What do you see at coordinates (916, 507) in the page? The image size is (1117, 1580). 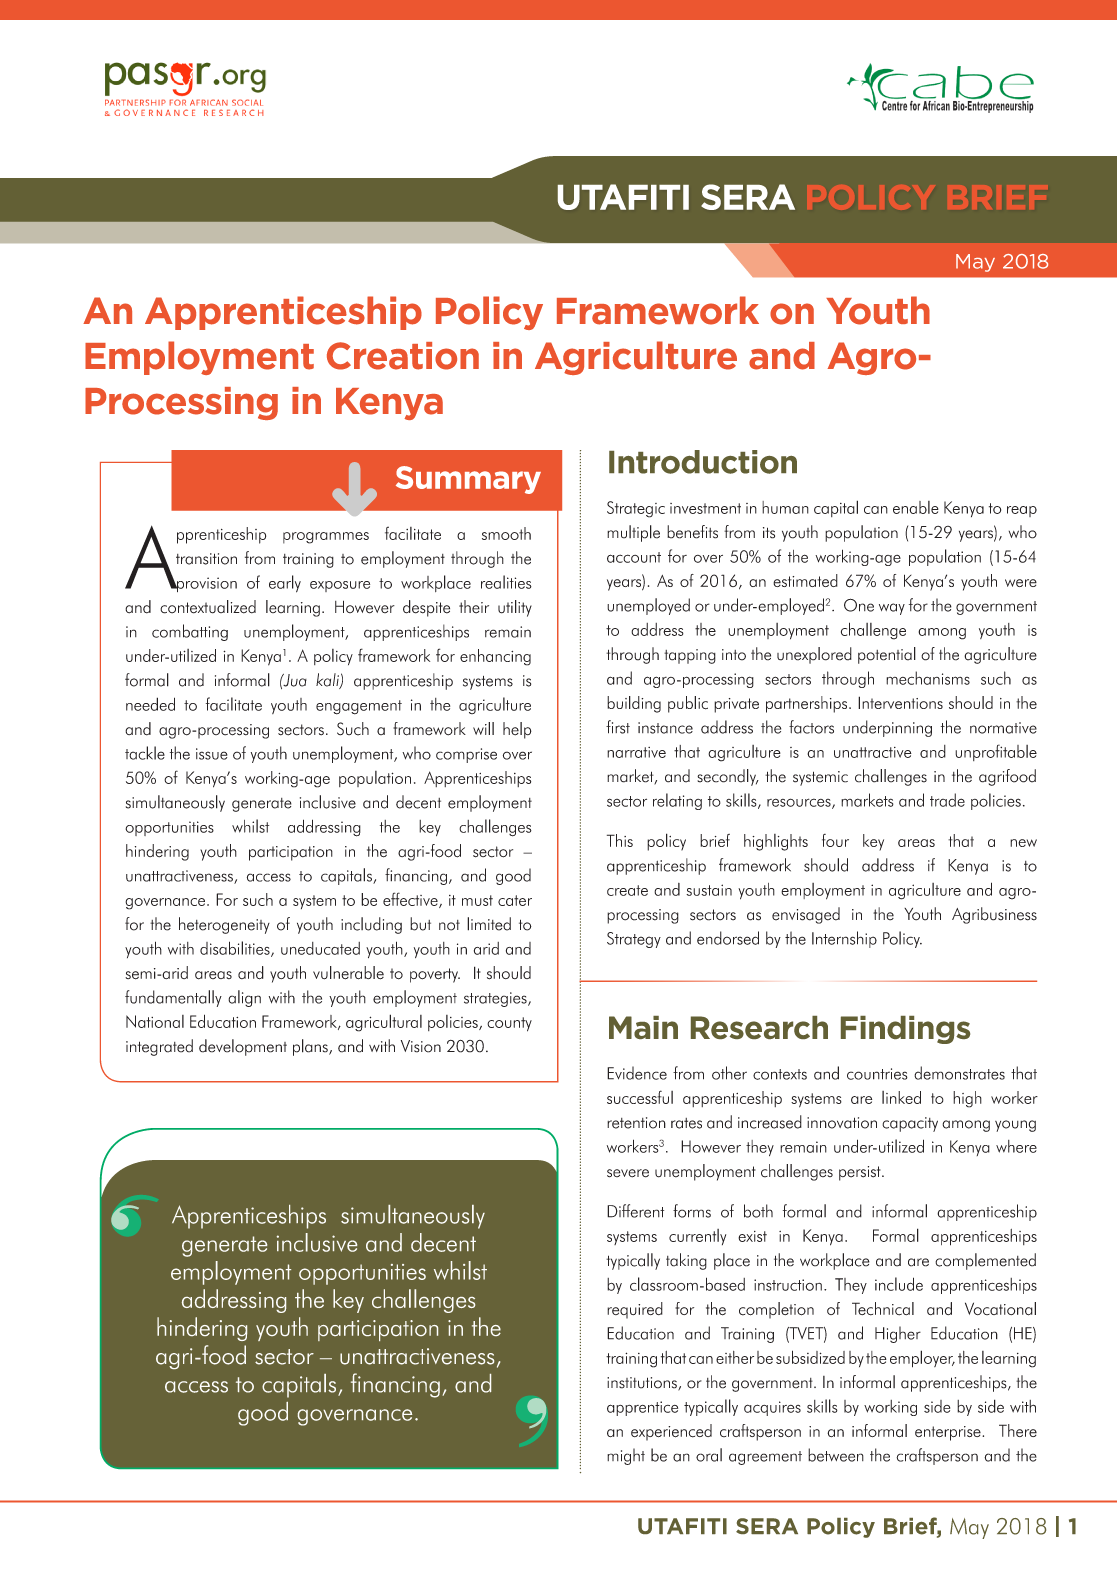 I see `enable` at bounding box center [916, 507].
